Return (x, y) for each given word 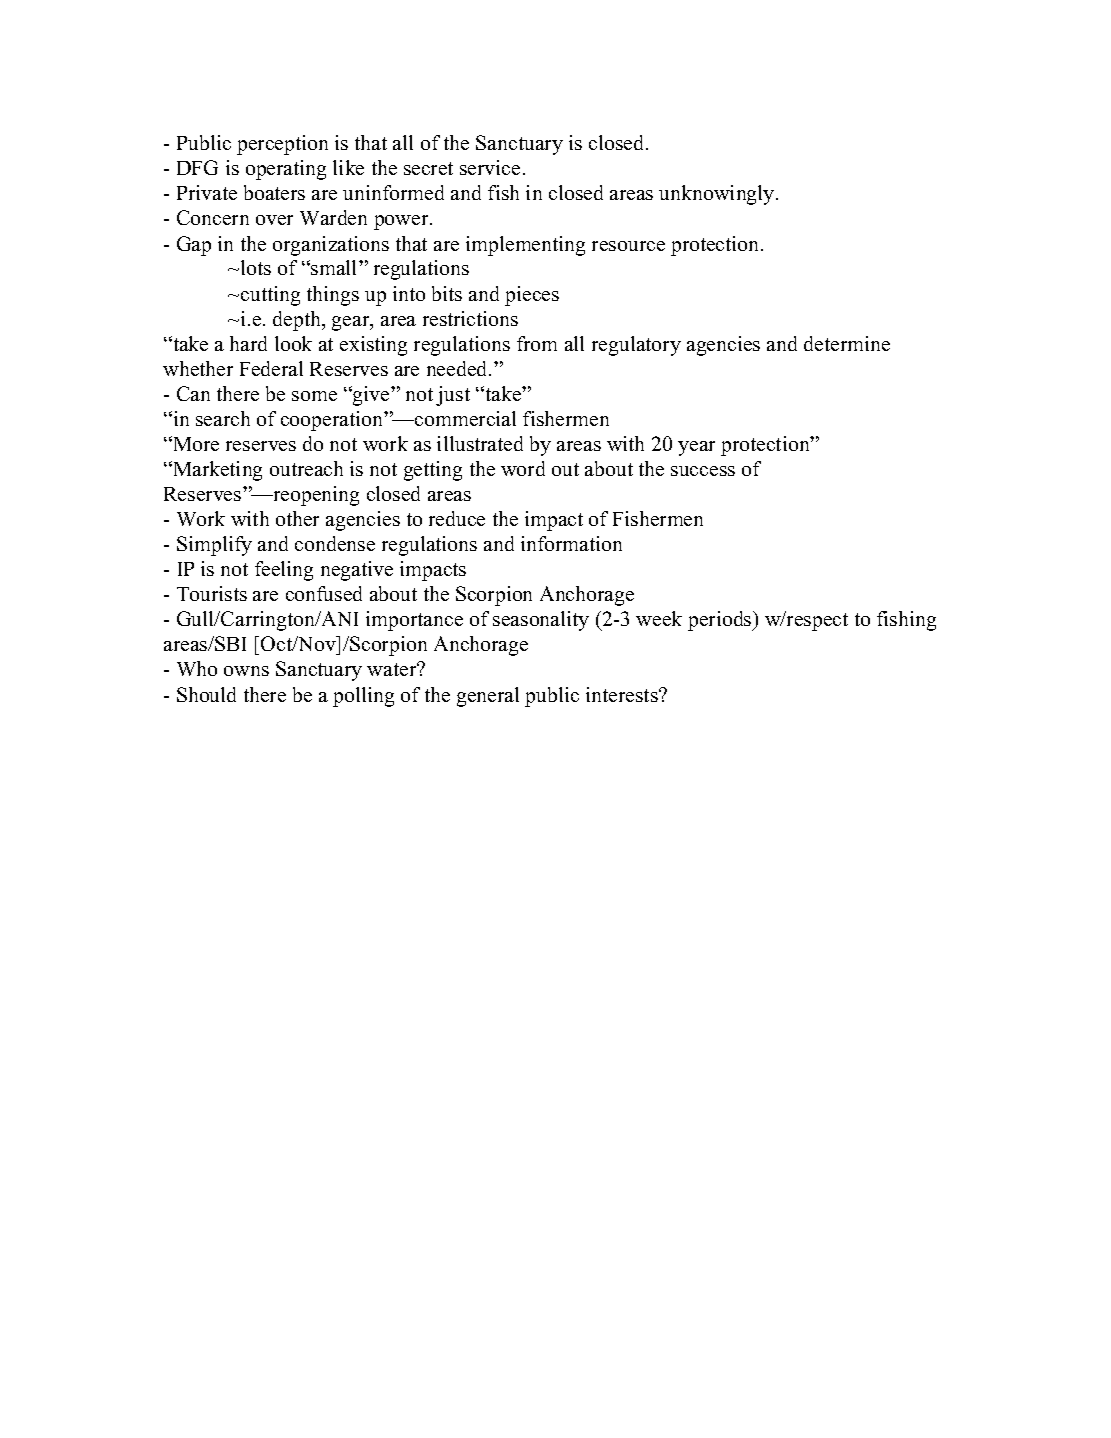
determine (847, 343)
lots (256, 267)
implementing (525, 246)
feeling (284, 571)
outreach (306, 468)
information (571, 543)
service (490, 167)
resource (628, 246)
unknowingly (718, 195)
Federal (271, 368)
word (523, 468)
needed (458, 368)
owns (246, 671)
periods (721, 621)
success (703, 471)
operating (286, 170)
